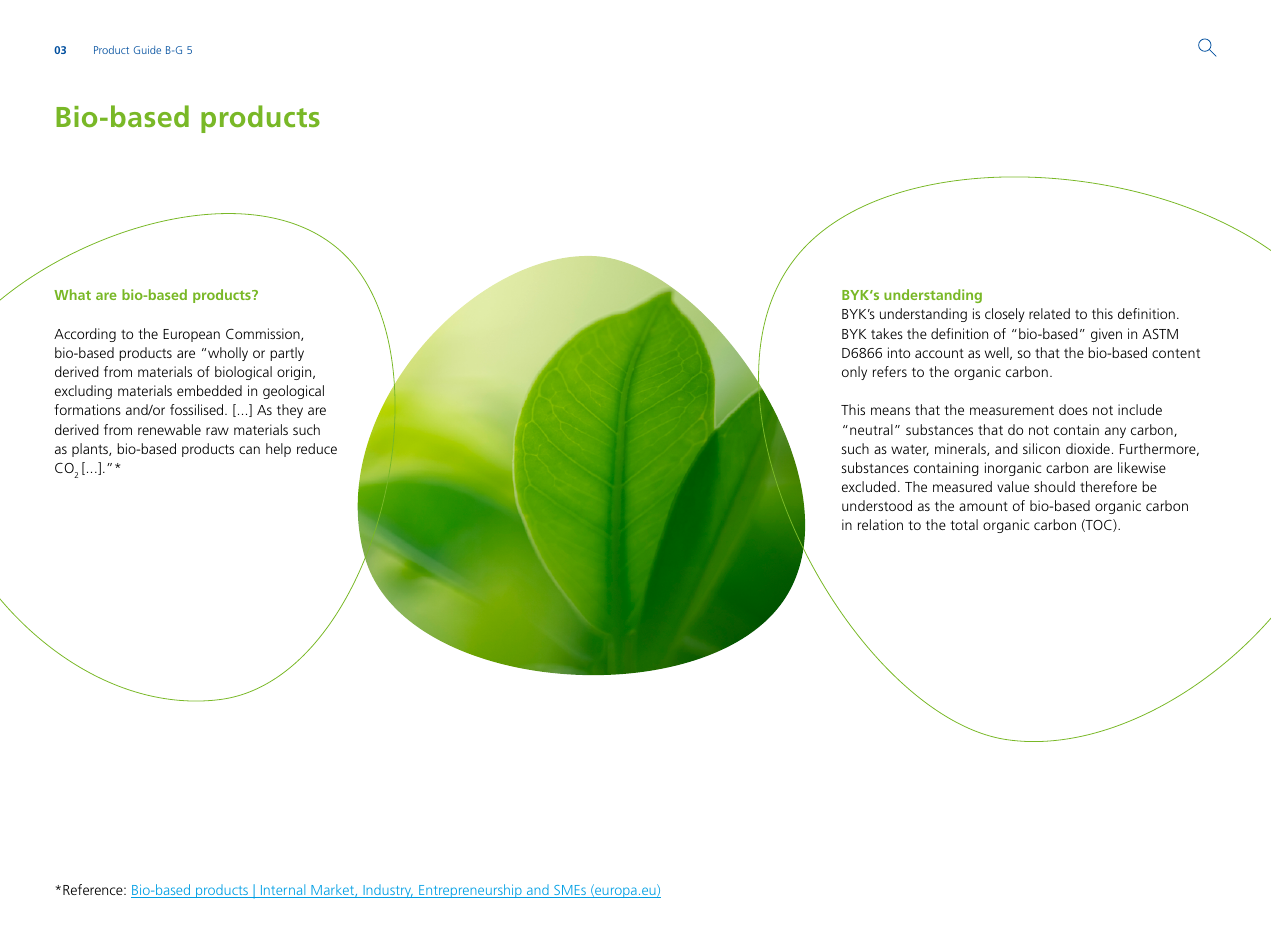 The width and height of the screenshot is (1271, 952). I want to click on Entrepreneurship, so click(470, 891).
